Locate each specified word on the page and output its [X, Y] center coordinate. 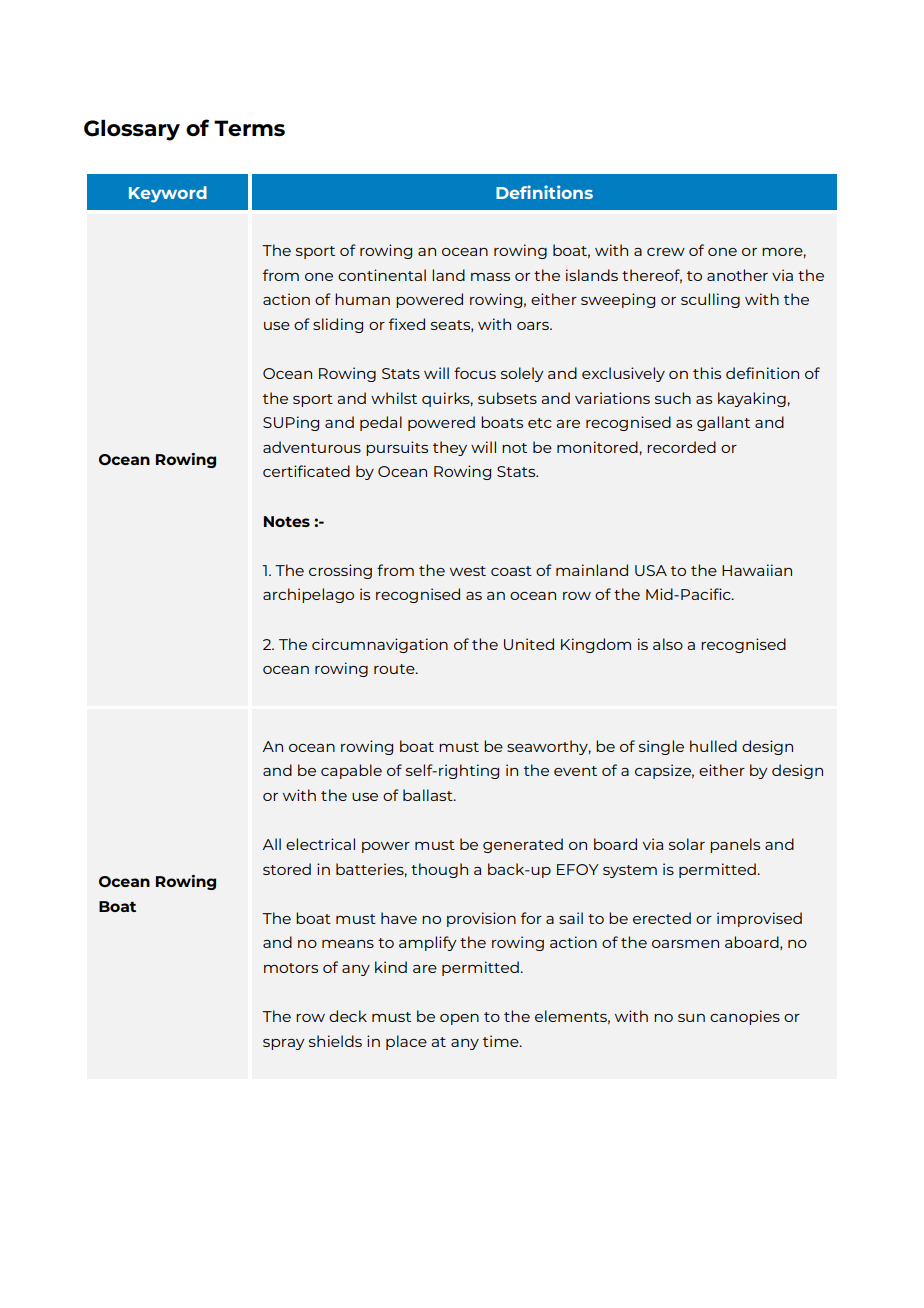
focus [475, 373]
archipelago [308, 595]
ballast [429, 795]
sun [691, 1018]
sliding [338, 325]
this [707, 373]
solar [687, 844]
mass [490, 277]
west [468, 571]
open [459, 1019]
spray [284, 1044]
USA [651, 570]
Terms [249, 128]
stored [287, 869]
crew [666, 252]
